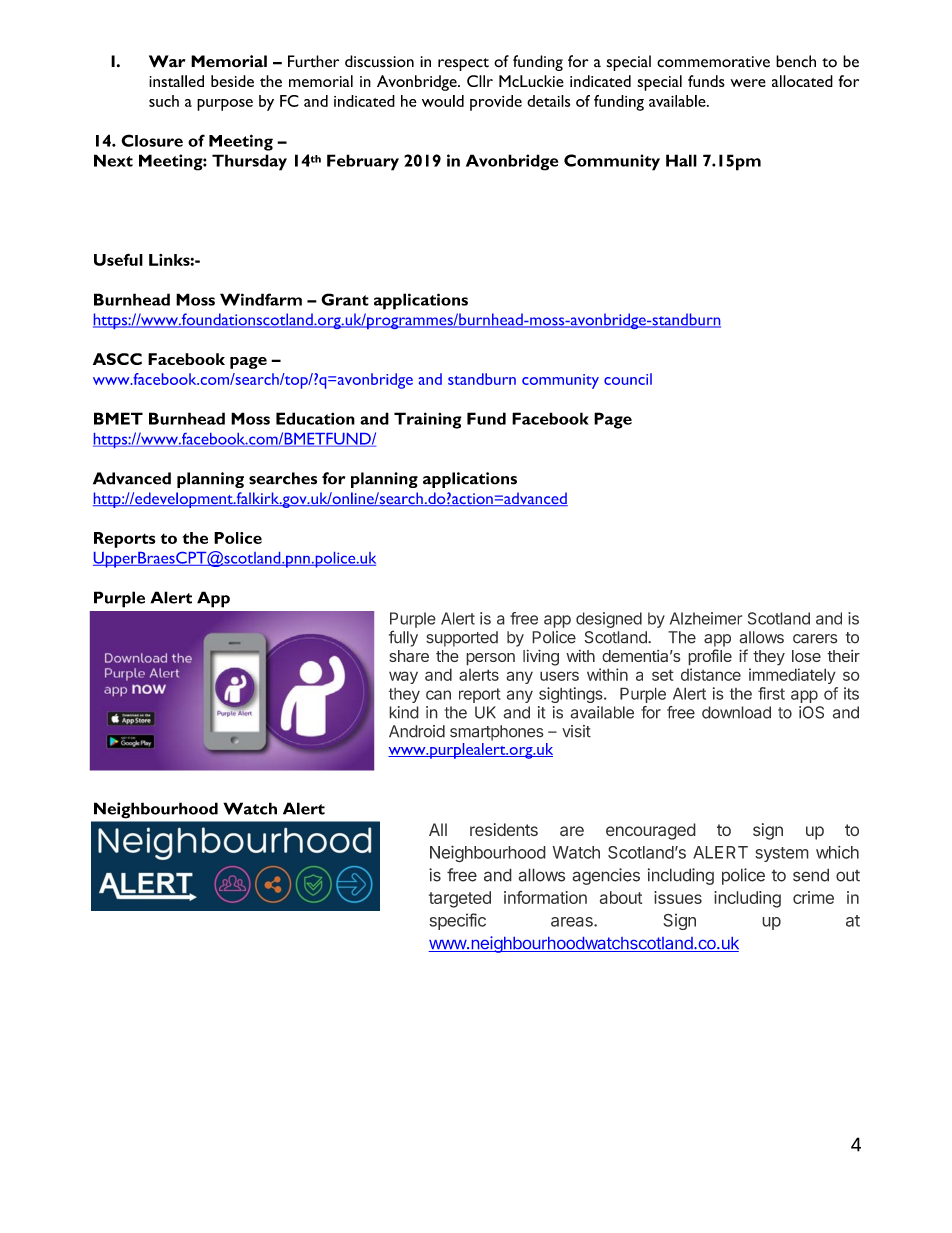 This page has width=952, height=1233. Describe the element at coordinates (748, 83) in the page. I see `were` at that location.
